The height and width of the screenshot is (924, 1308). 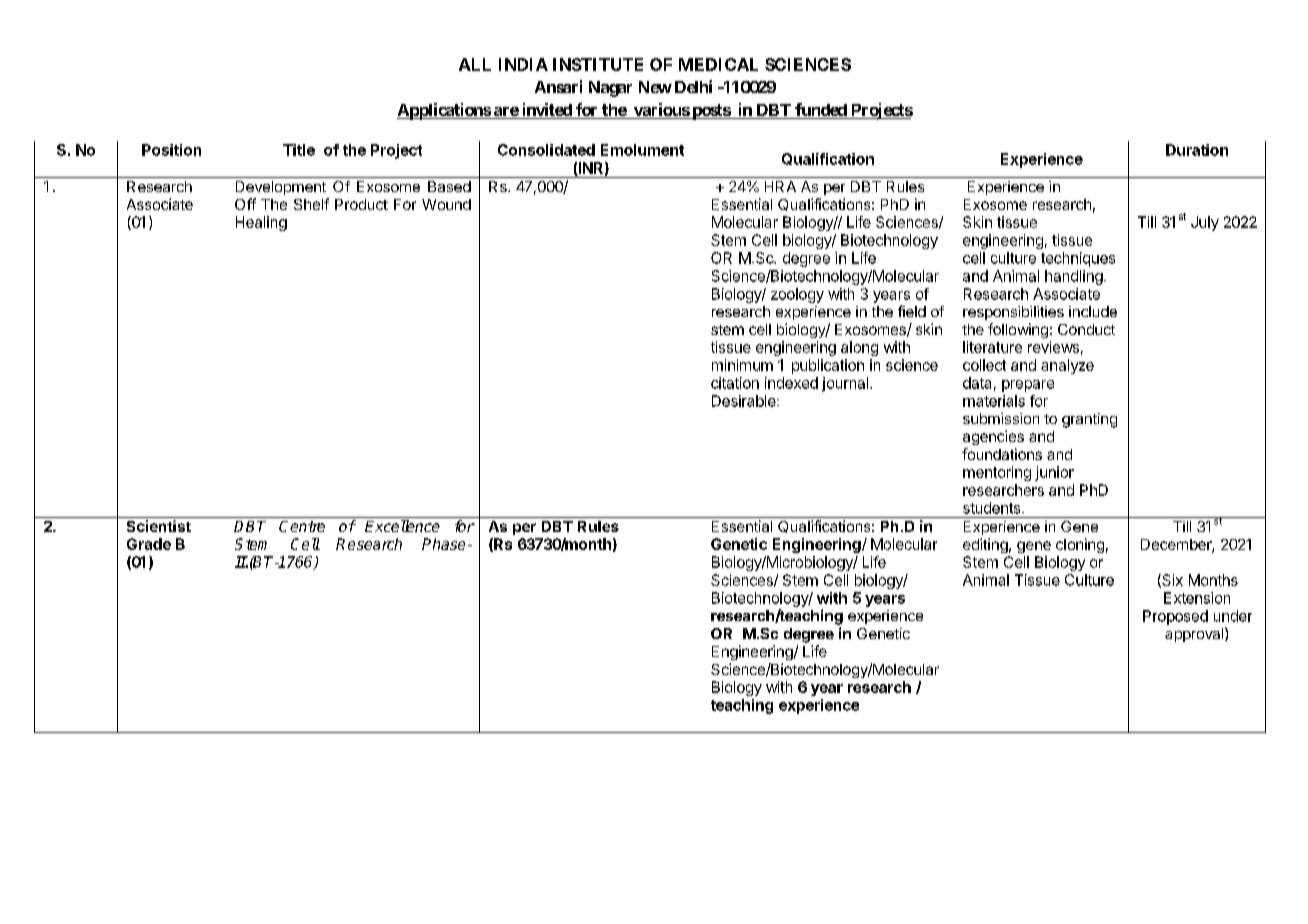 What do you see at coordinates (149, 544) in the screenshot?
I see `Grade` at bounding box center [149, 544].
